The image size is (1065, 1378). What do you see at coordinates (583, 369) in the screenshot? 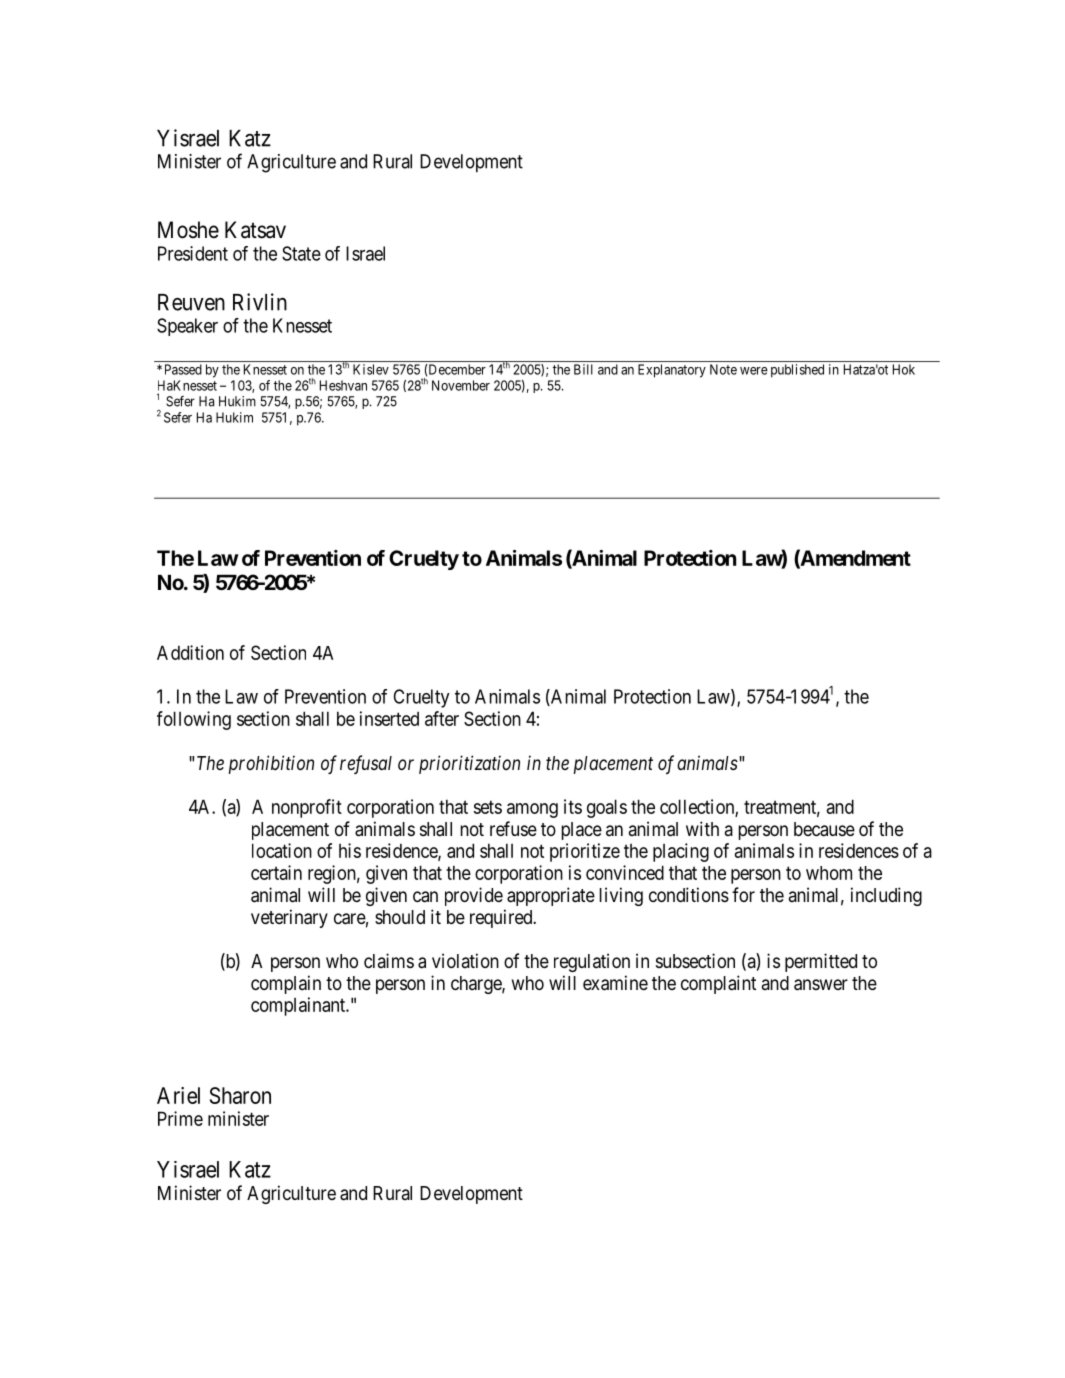
I see `Bill` at bounding box center [583, 369].
